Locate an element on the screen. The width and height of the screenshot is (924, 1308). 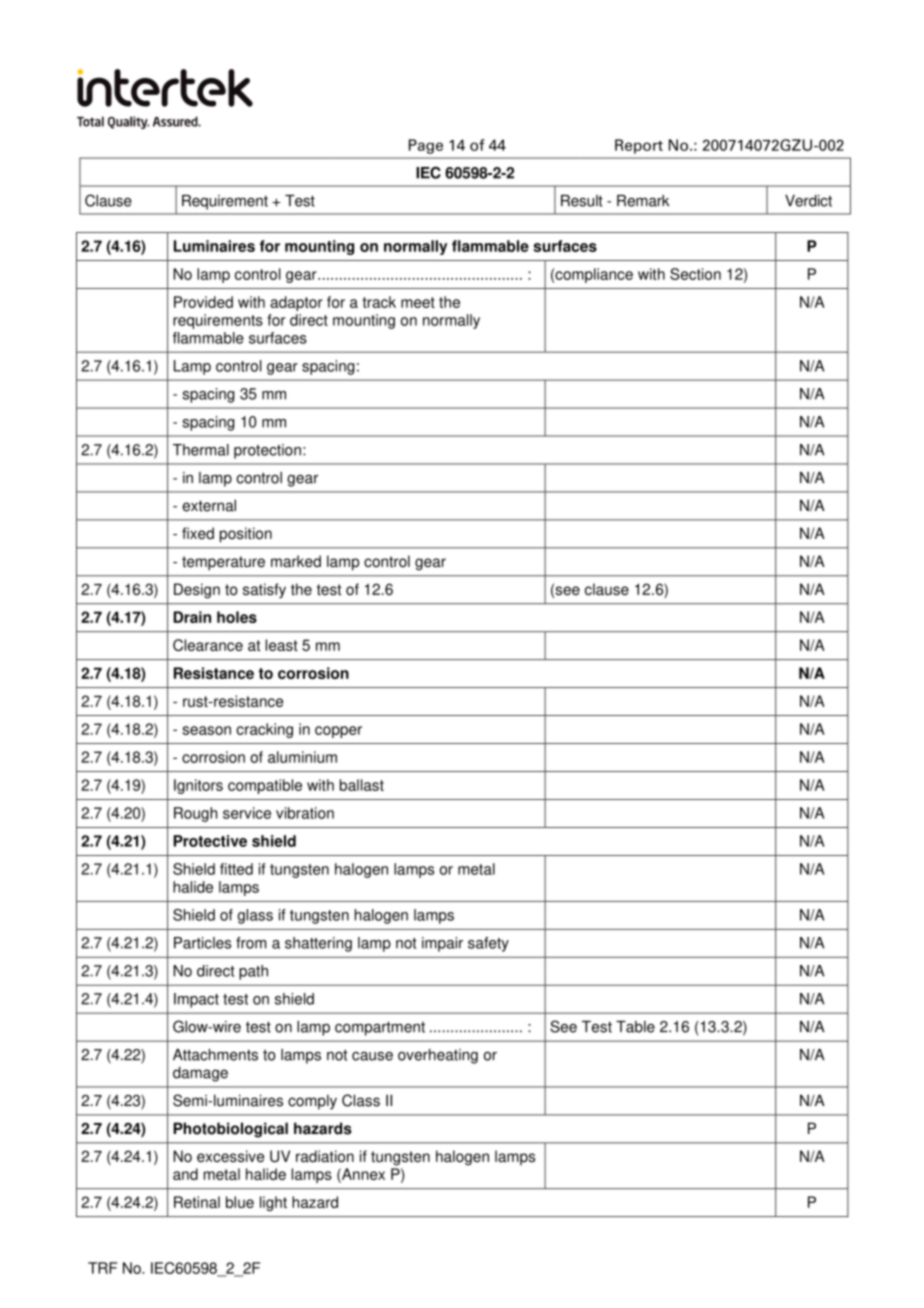
marked is located at coordinates (296, 561).
